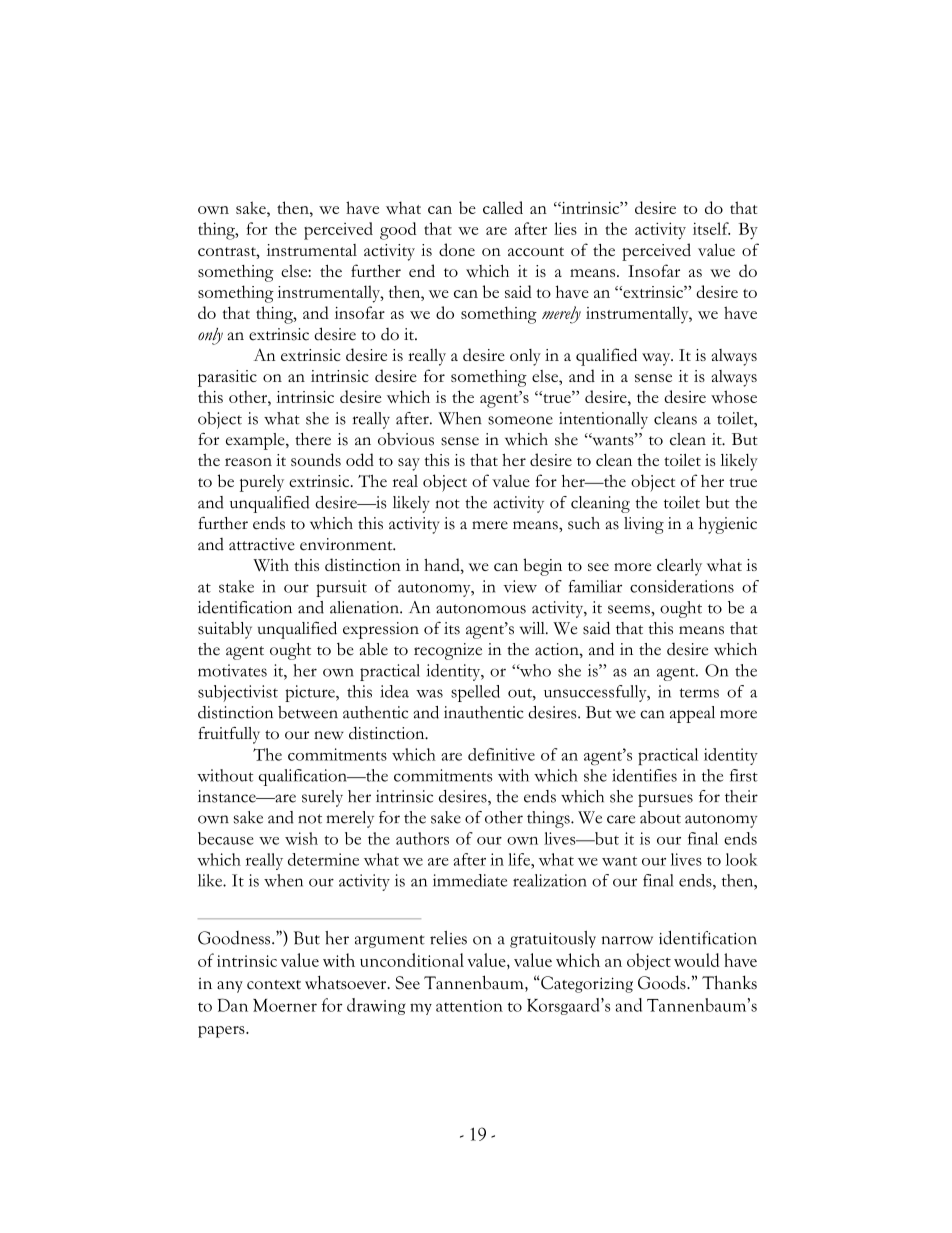 Image resolution: width=952 pixels, height=1233 pixels. I want to click on called, so click(503, 207).
